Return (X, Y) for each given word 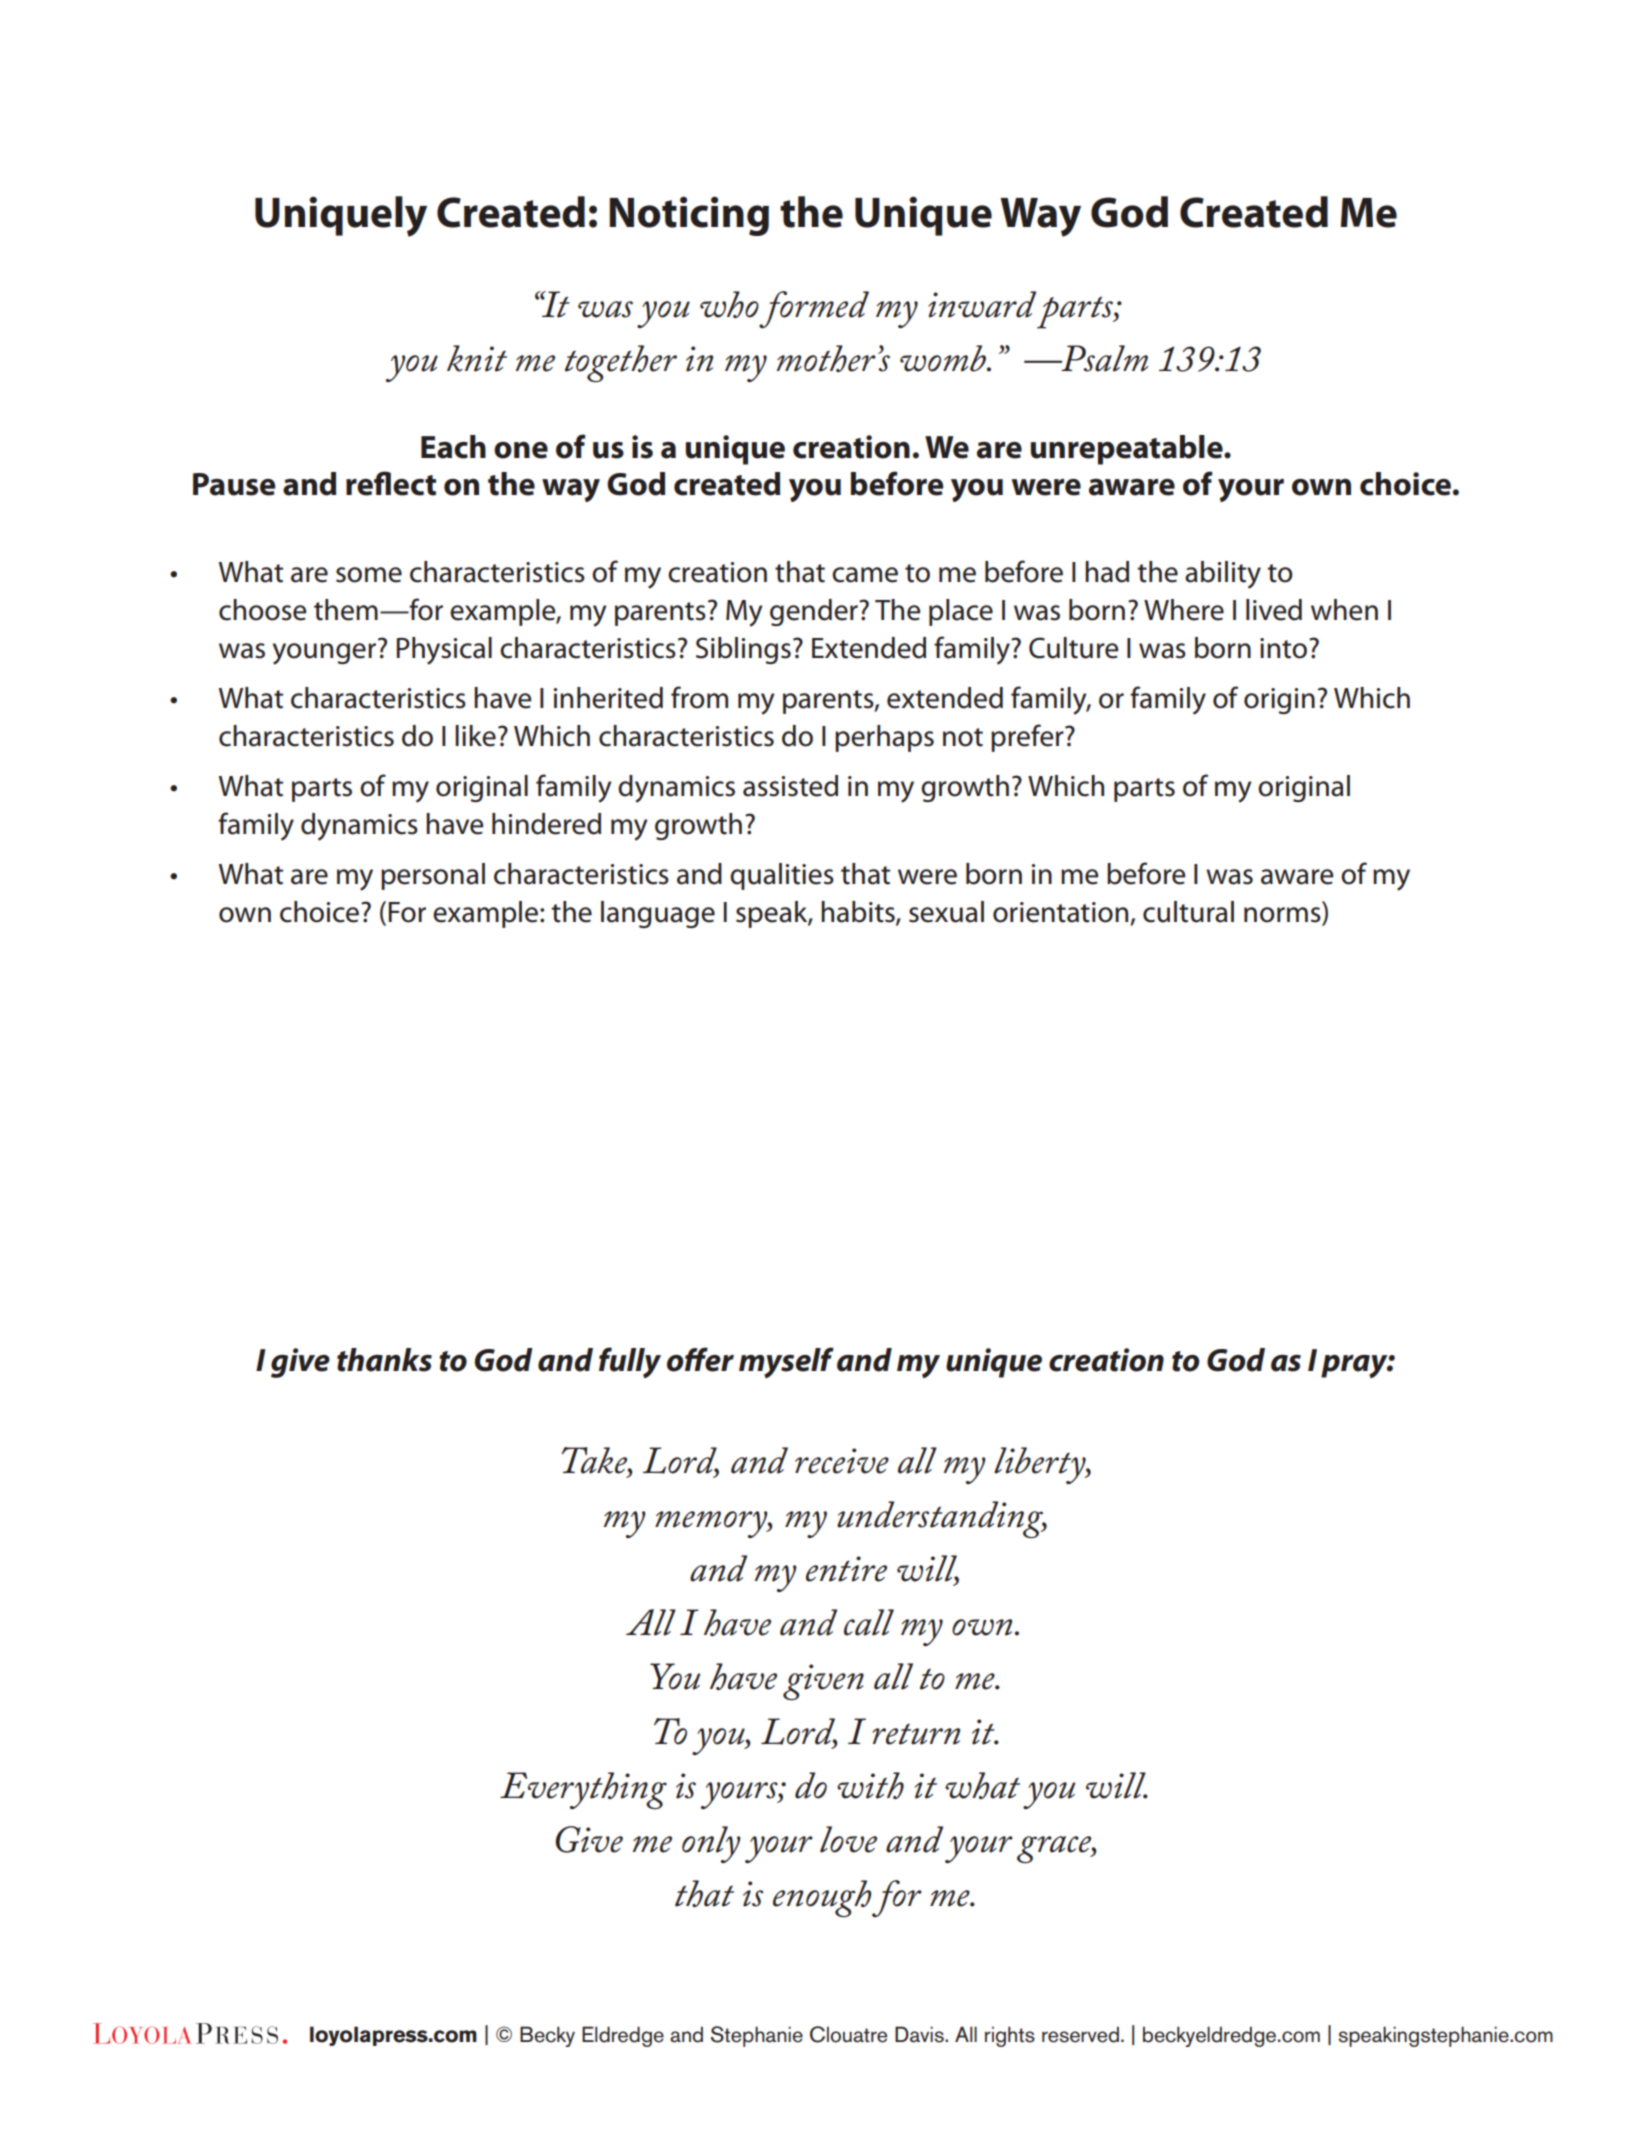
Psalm (1103, 358)
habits (859, 912)
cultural (1188, 912)
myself (786, 1362)
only (711, 1844)
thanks (384, 1360)
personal (433, 876)
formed (814, 309)
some (369, 575)
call (869, 1622)
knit (477, 358)
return (916, 1734)
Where (1184, 610)
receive (842, 1461)
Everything (583, 1791)
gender (815, 612)
